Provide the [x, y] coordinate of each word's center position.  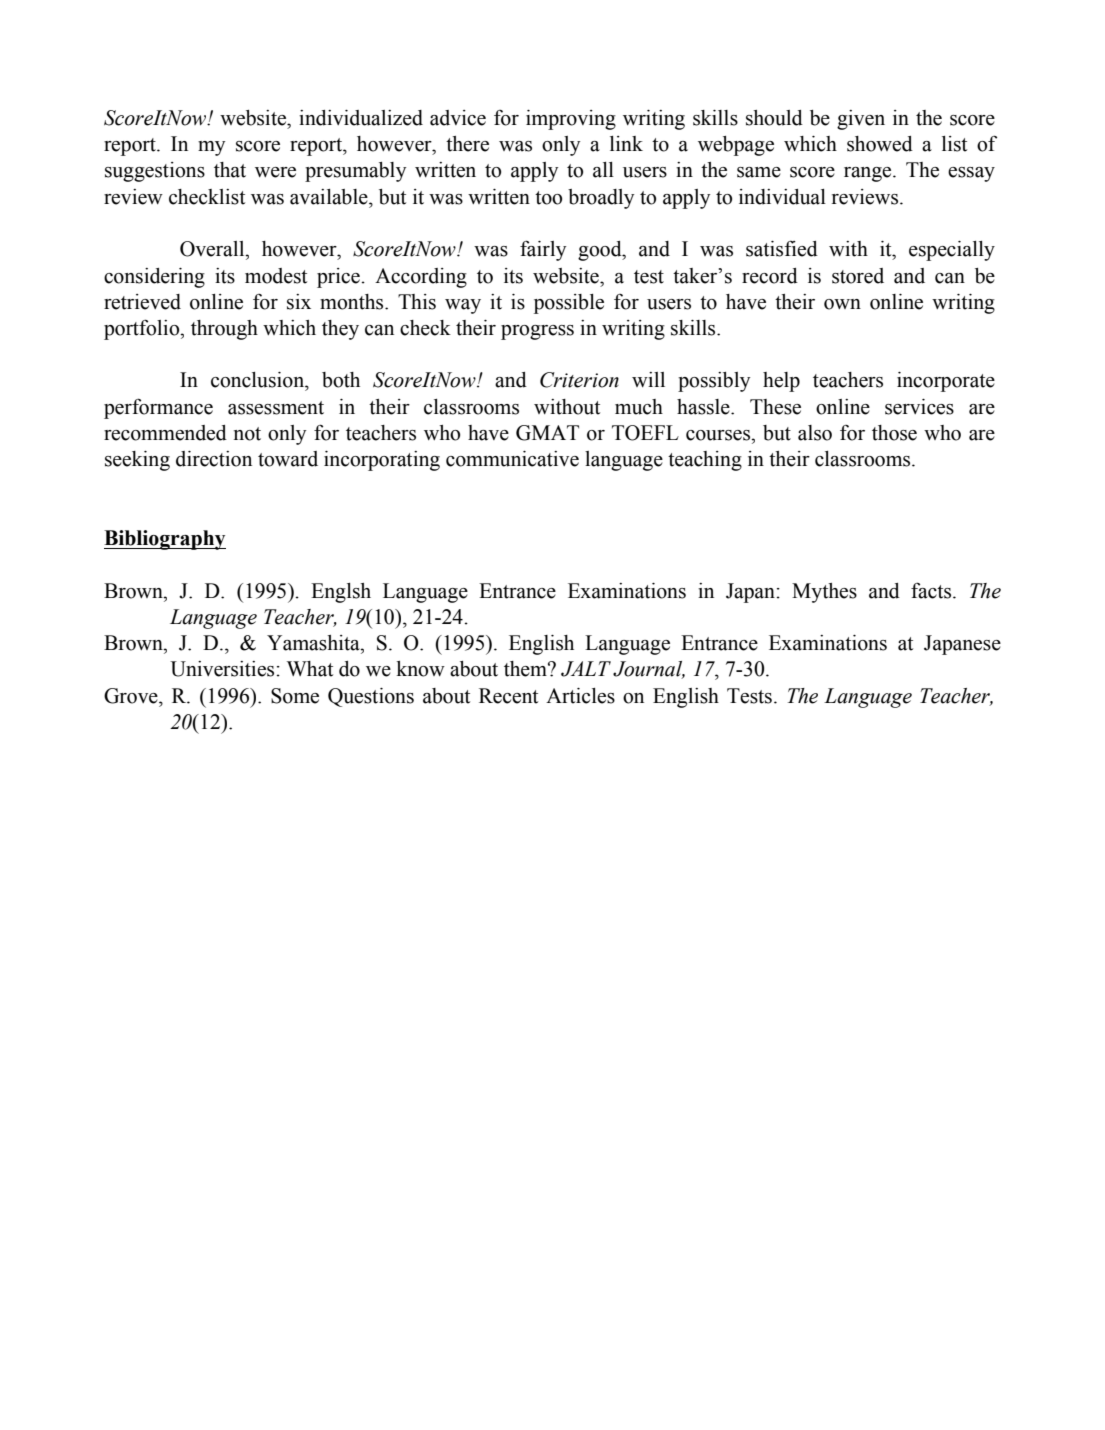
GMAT [547, 433]
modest [276, 276]
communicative [512, 459]
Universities [223, 669]
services [919, 407]
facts [932, 590]
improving [571, 120]
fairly [543, 250]
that [230, 170]
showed [880, 144]
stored [858, 276]
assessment [276, 408]
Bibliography [165, 540]
